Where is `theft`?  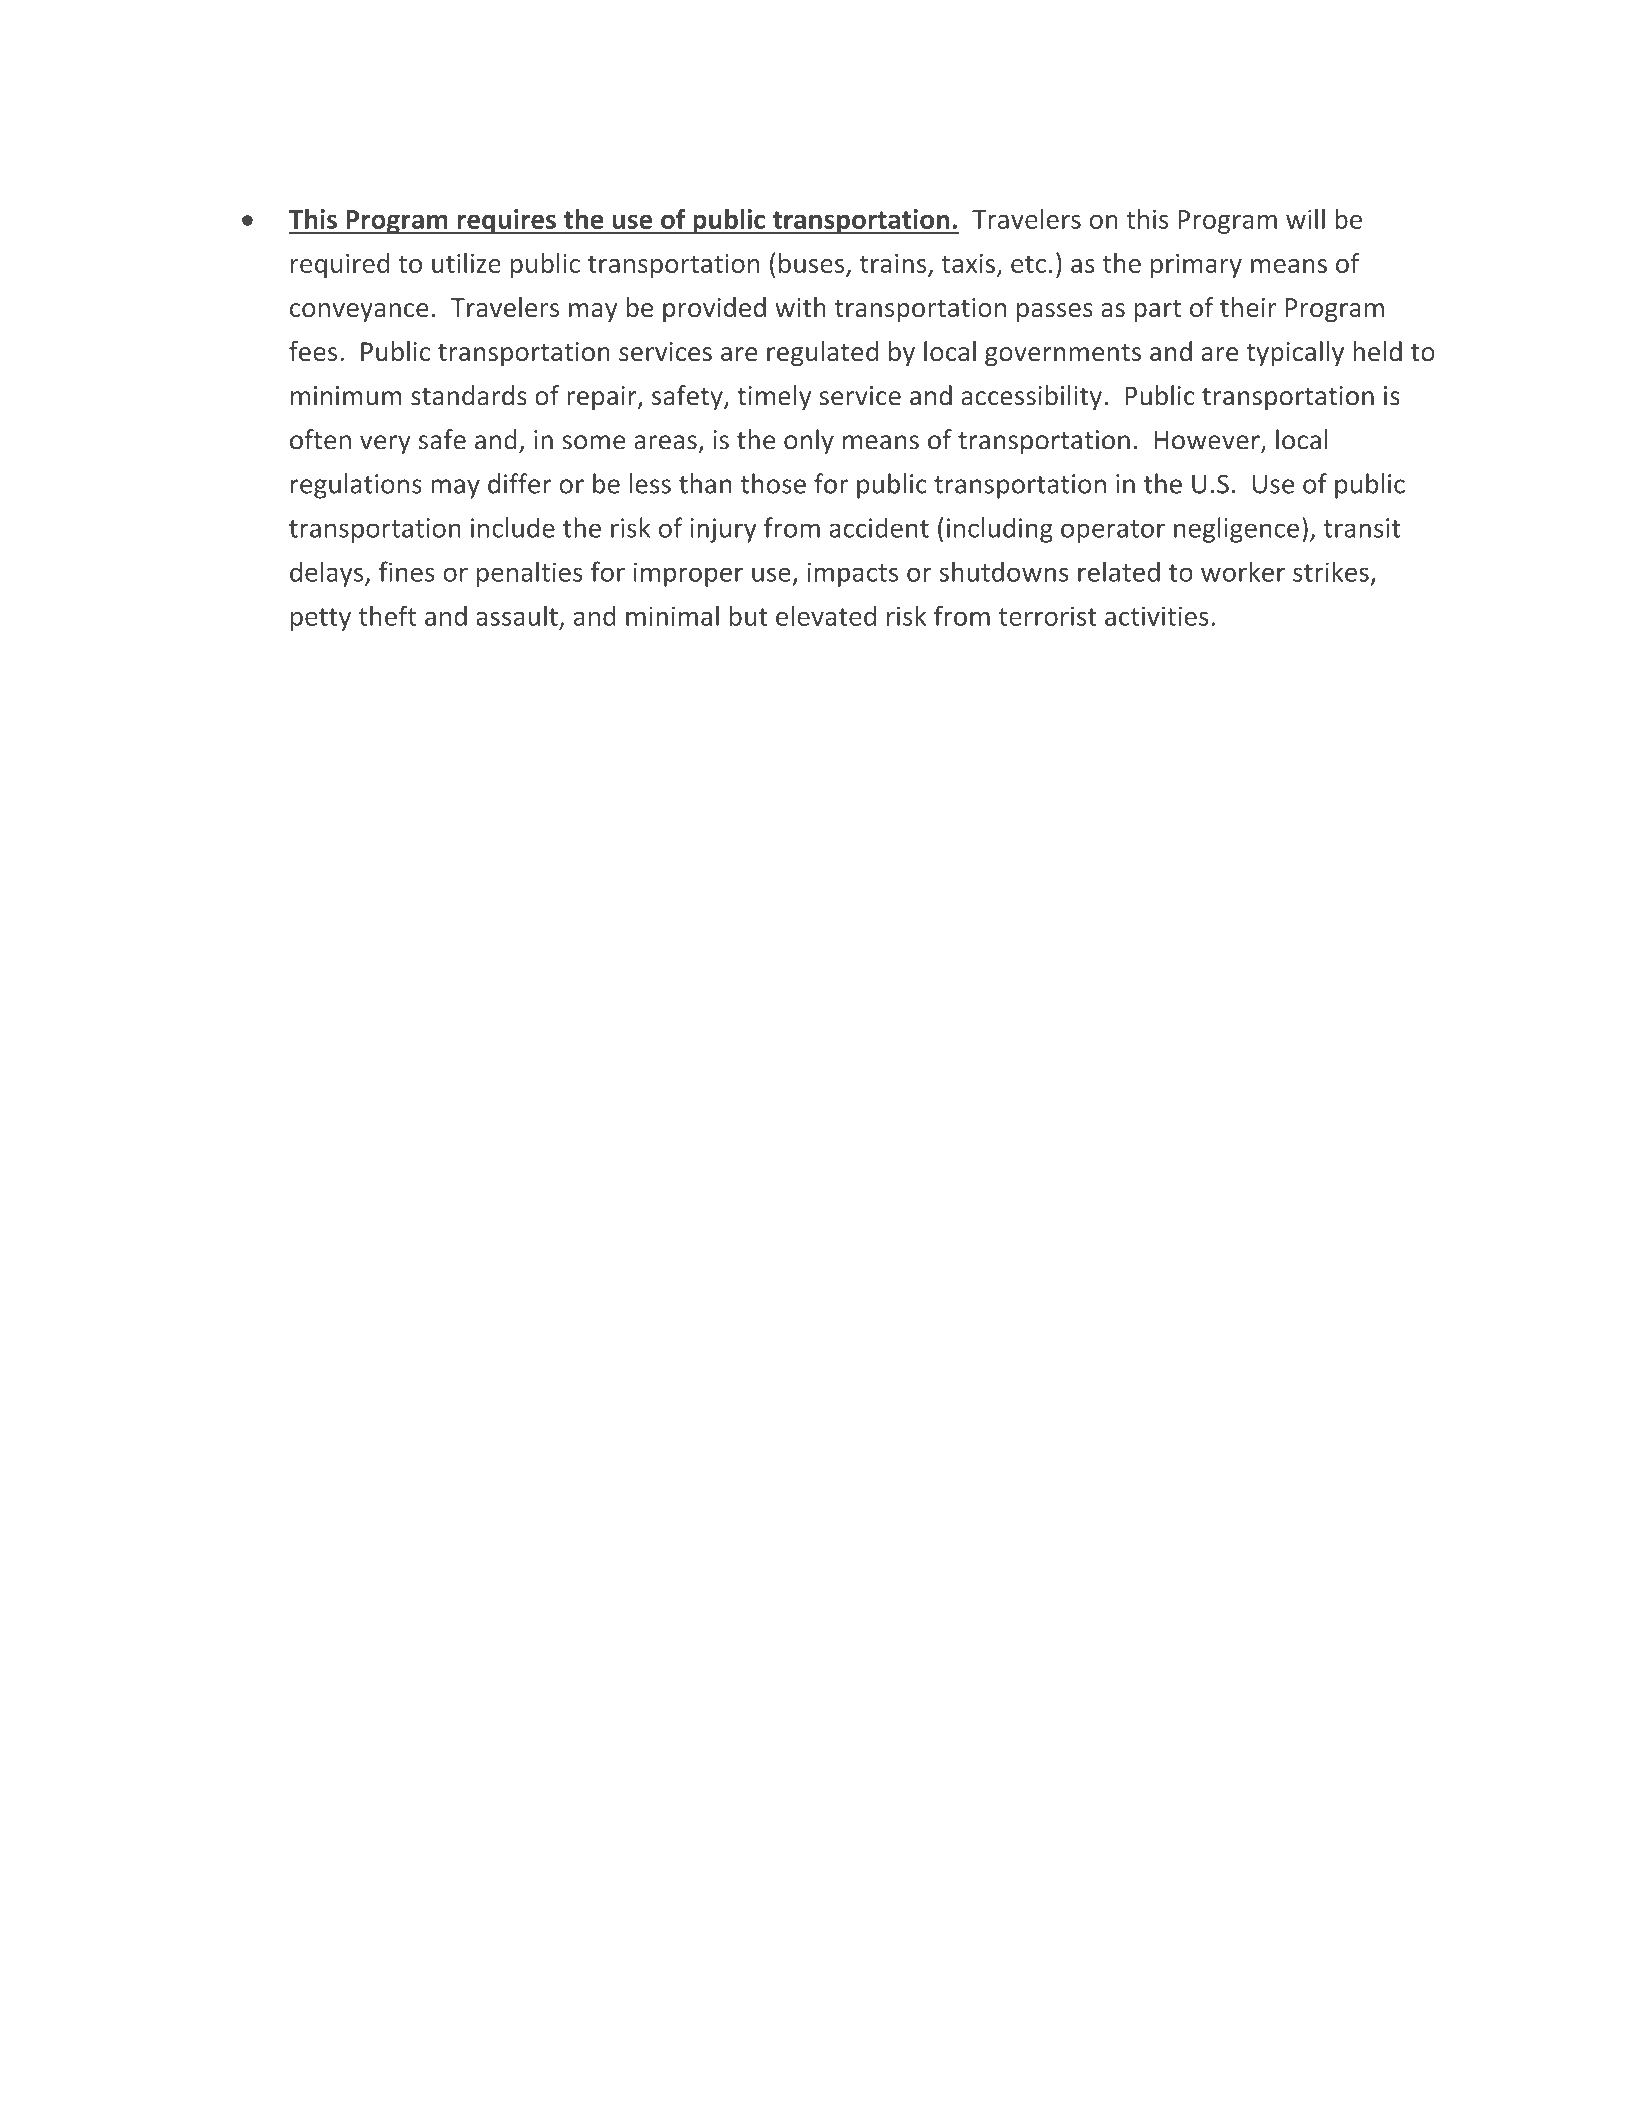
theft is located at coordinates (387, 615).
